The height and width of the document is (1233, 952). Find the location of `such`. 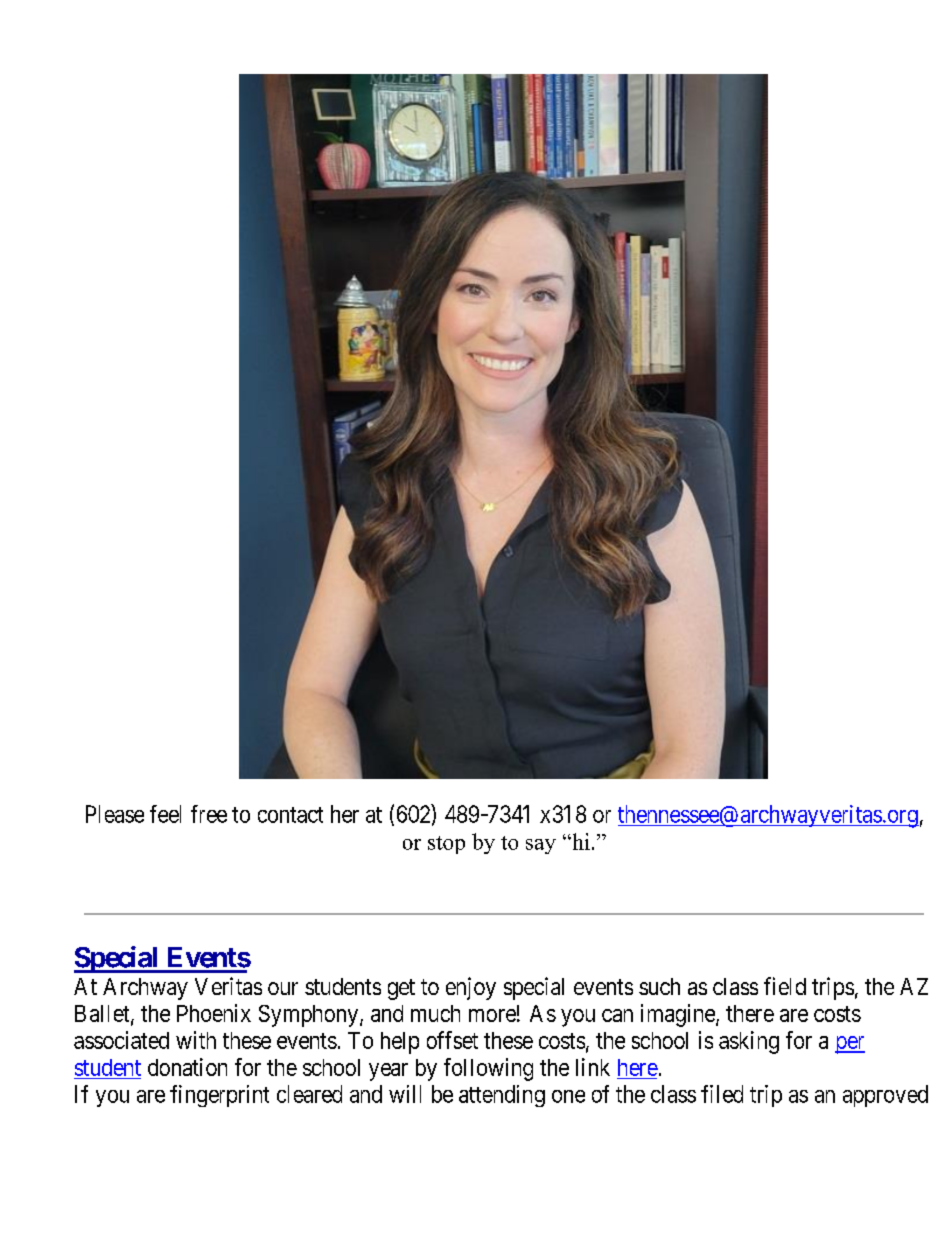

such is located at coordinates (659, 986).
